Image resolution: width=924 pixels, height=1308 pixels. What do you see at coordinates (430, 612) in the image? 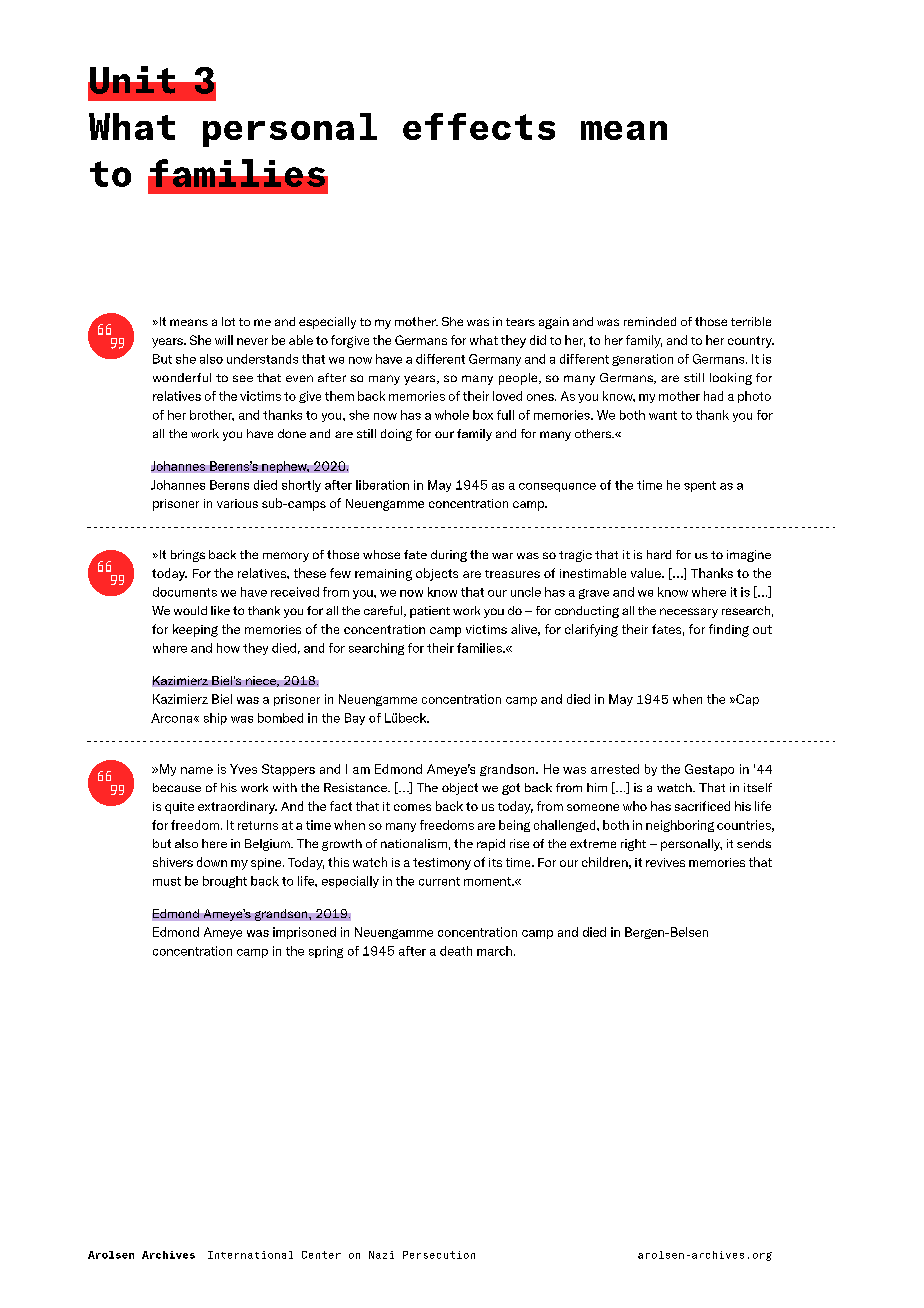
I see `patient` at bounding box center [430, 612].
